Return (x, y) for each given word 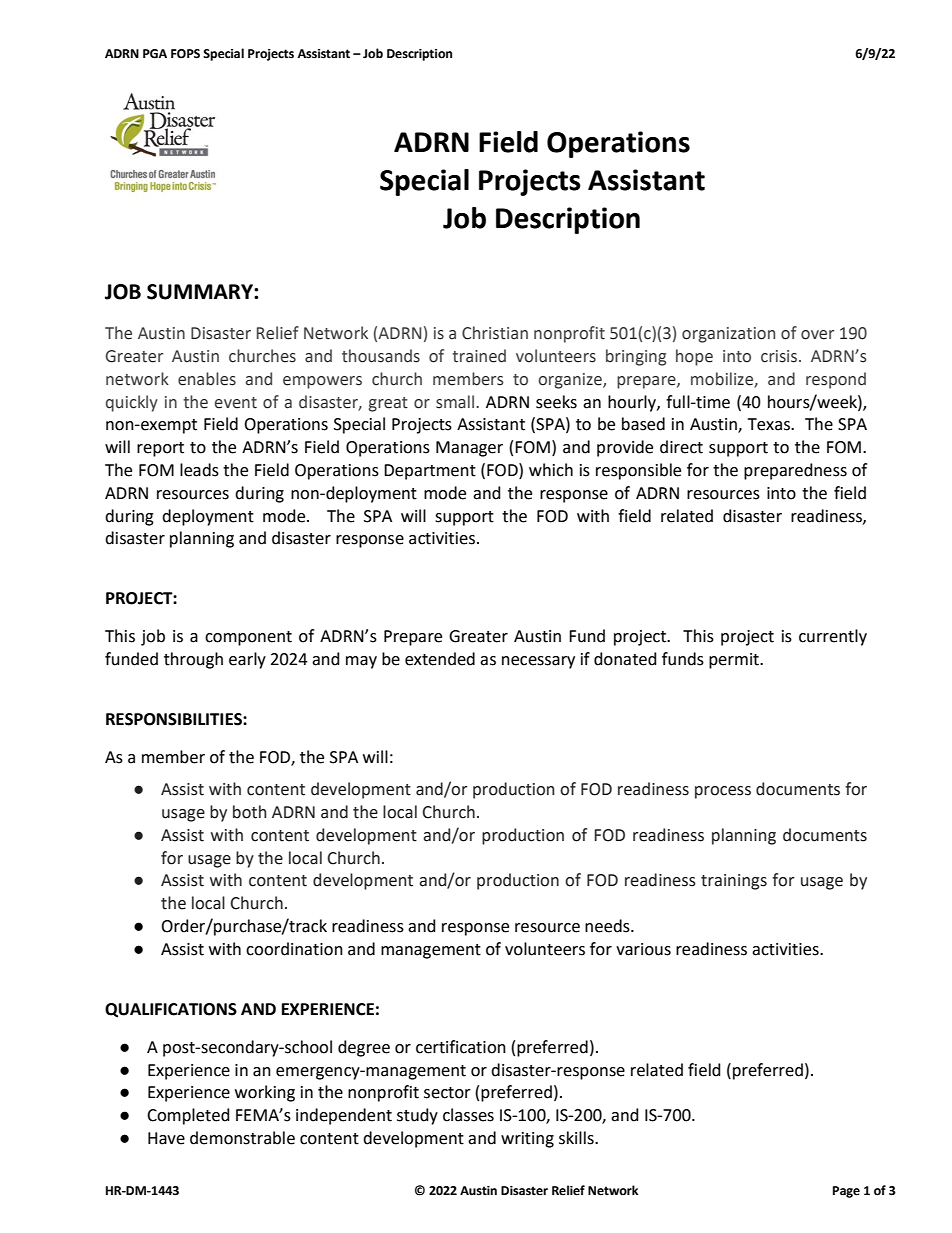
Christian (495, 333)
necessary (538, 662)
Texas (770, 424)
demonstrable (242, 1138)
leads (199, 470)
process (723, 792)
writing (527, 1140)
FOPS (185, 54)
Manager (469, 449)
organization (728, 335)
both (250, 812)
